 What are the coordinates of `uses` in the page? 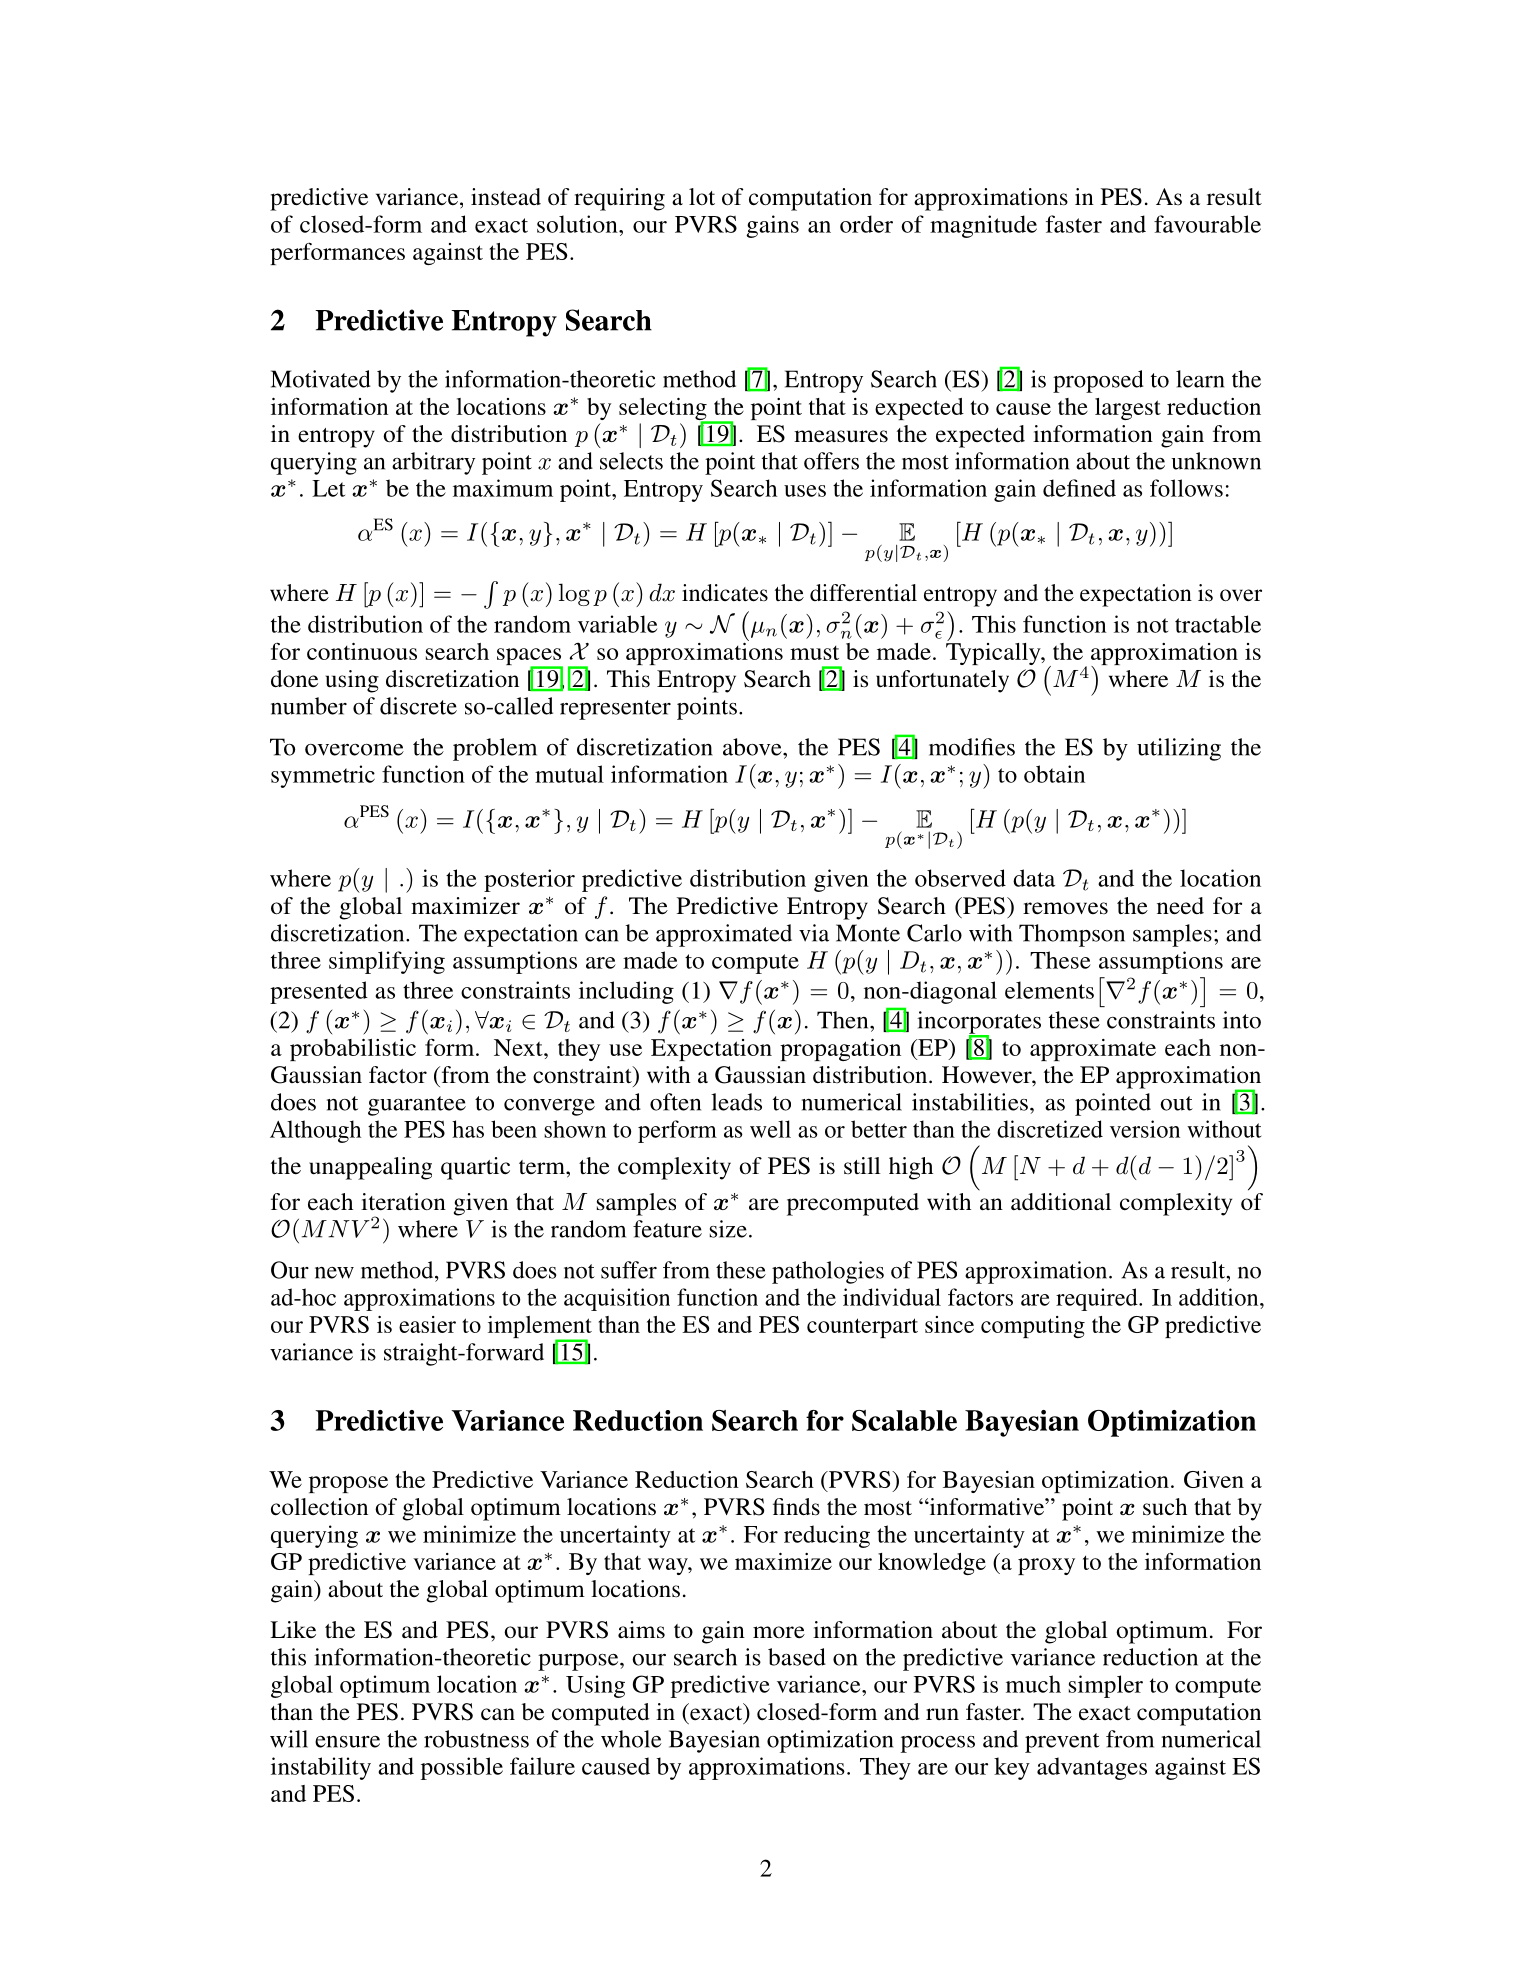 It's located at (805, 491).
